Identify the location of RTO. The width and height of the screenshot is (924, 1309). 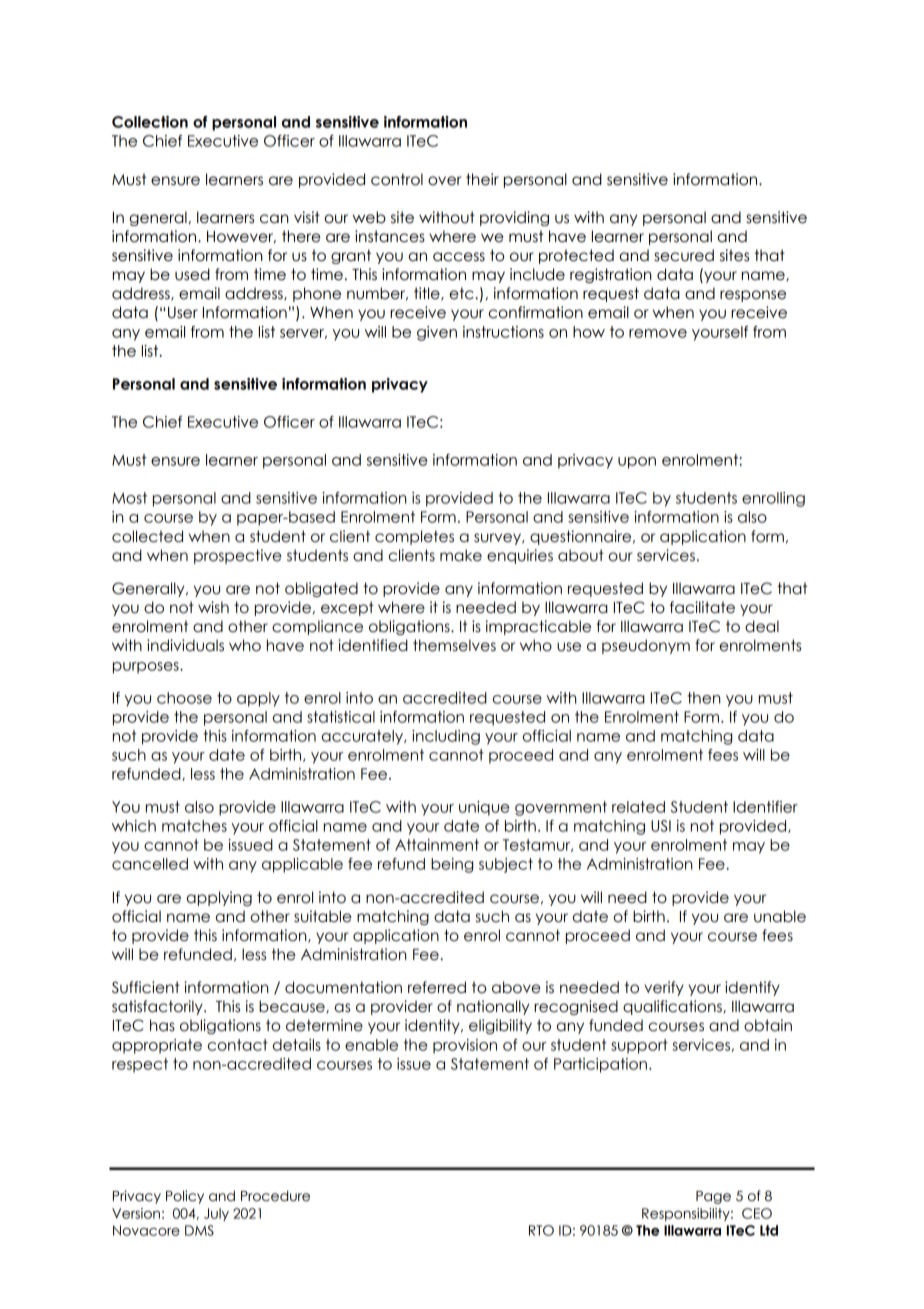
(541, 1230).
